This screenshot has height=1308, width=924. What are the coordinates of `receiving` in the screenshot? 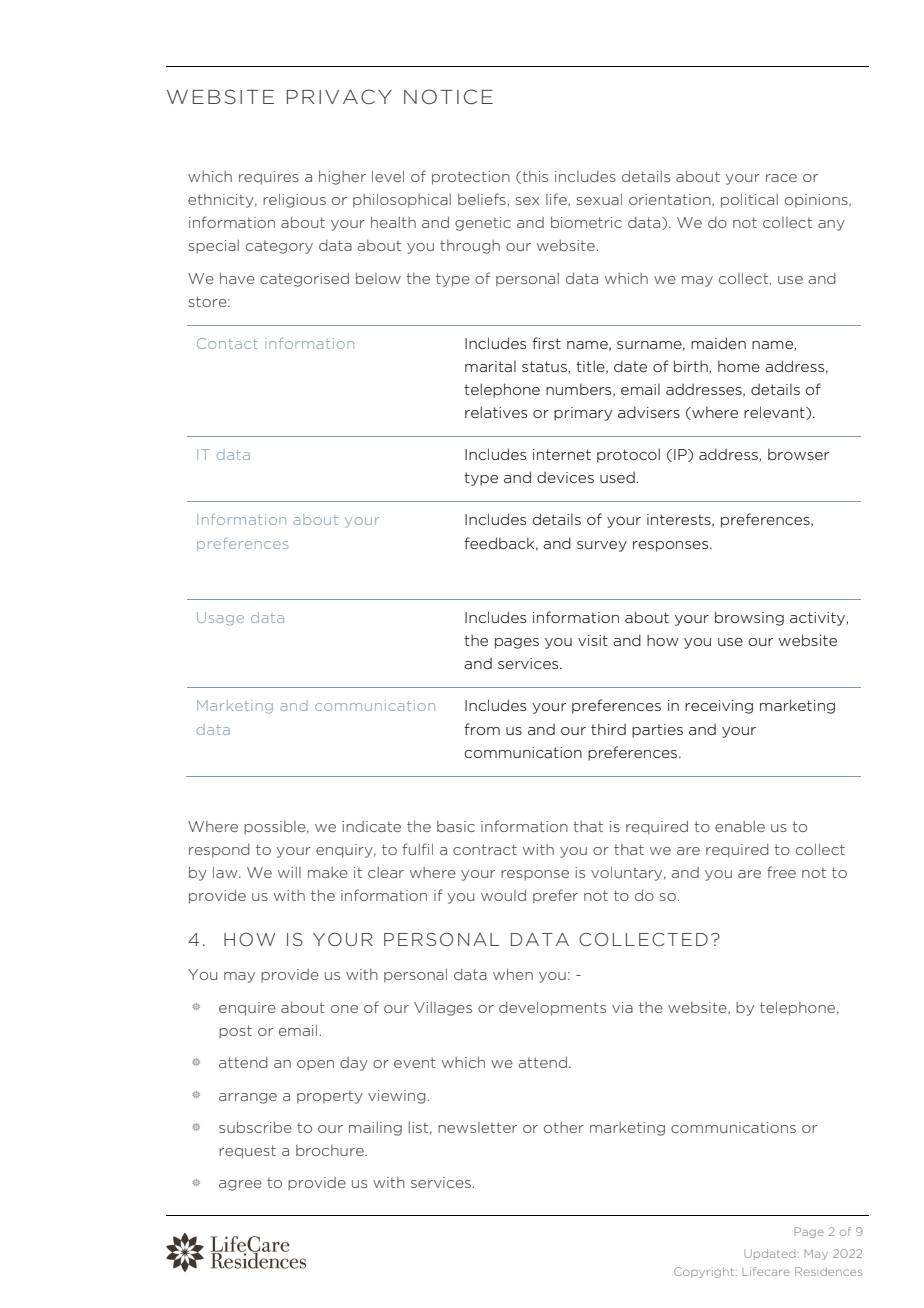 It's located at (719, 707).
